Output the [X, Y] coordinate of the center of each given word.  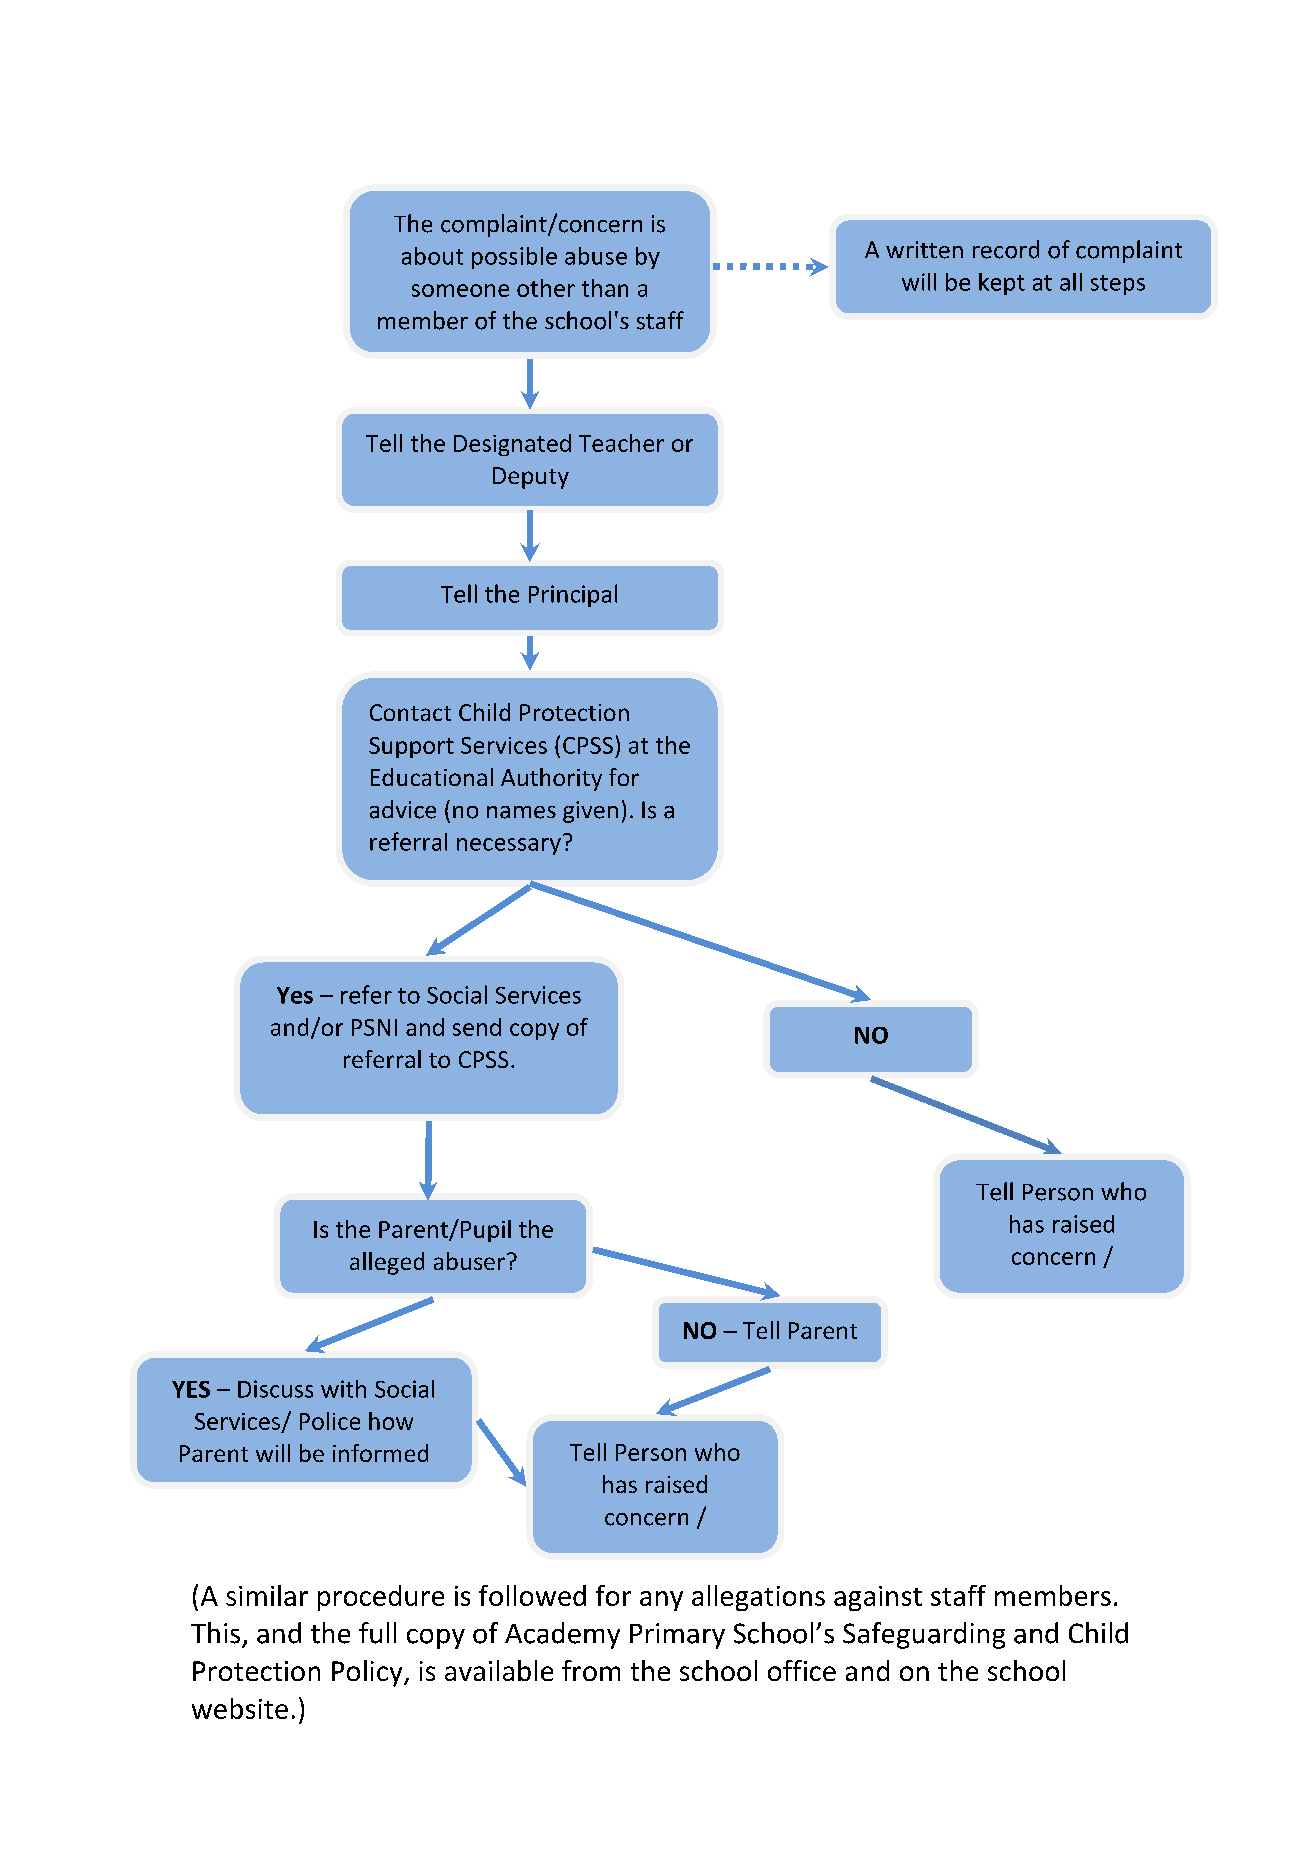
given [590, 812]
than [605, 288]
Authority [551, 779]
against [878, 1598]
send [477, 1027]
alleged [387, 1263]
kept [1002, 284]
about [432, 256]
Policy [368, 1673]
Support [411, 747]
